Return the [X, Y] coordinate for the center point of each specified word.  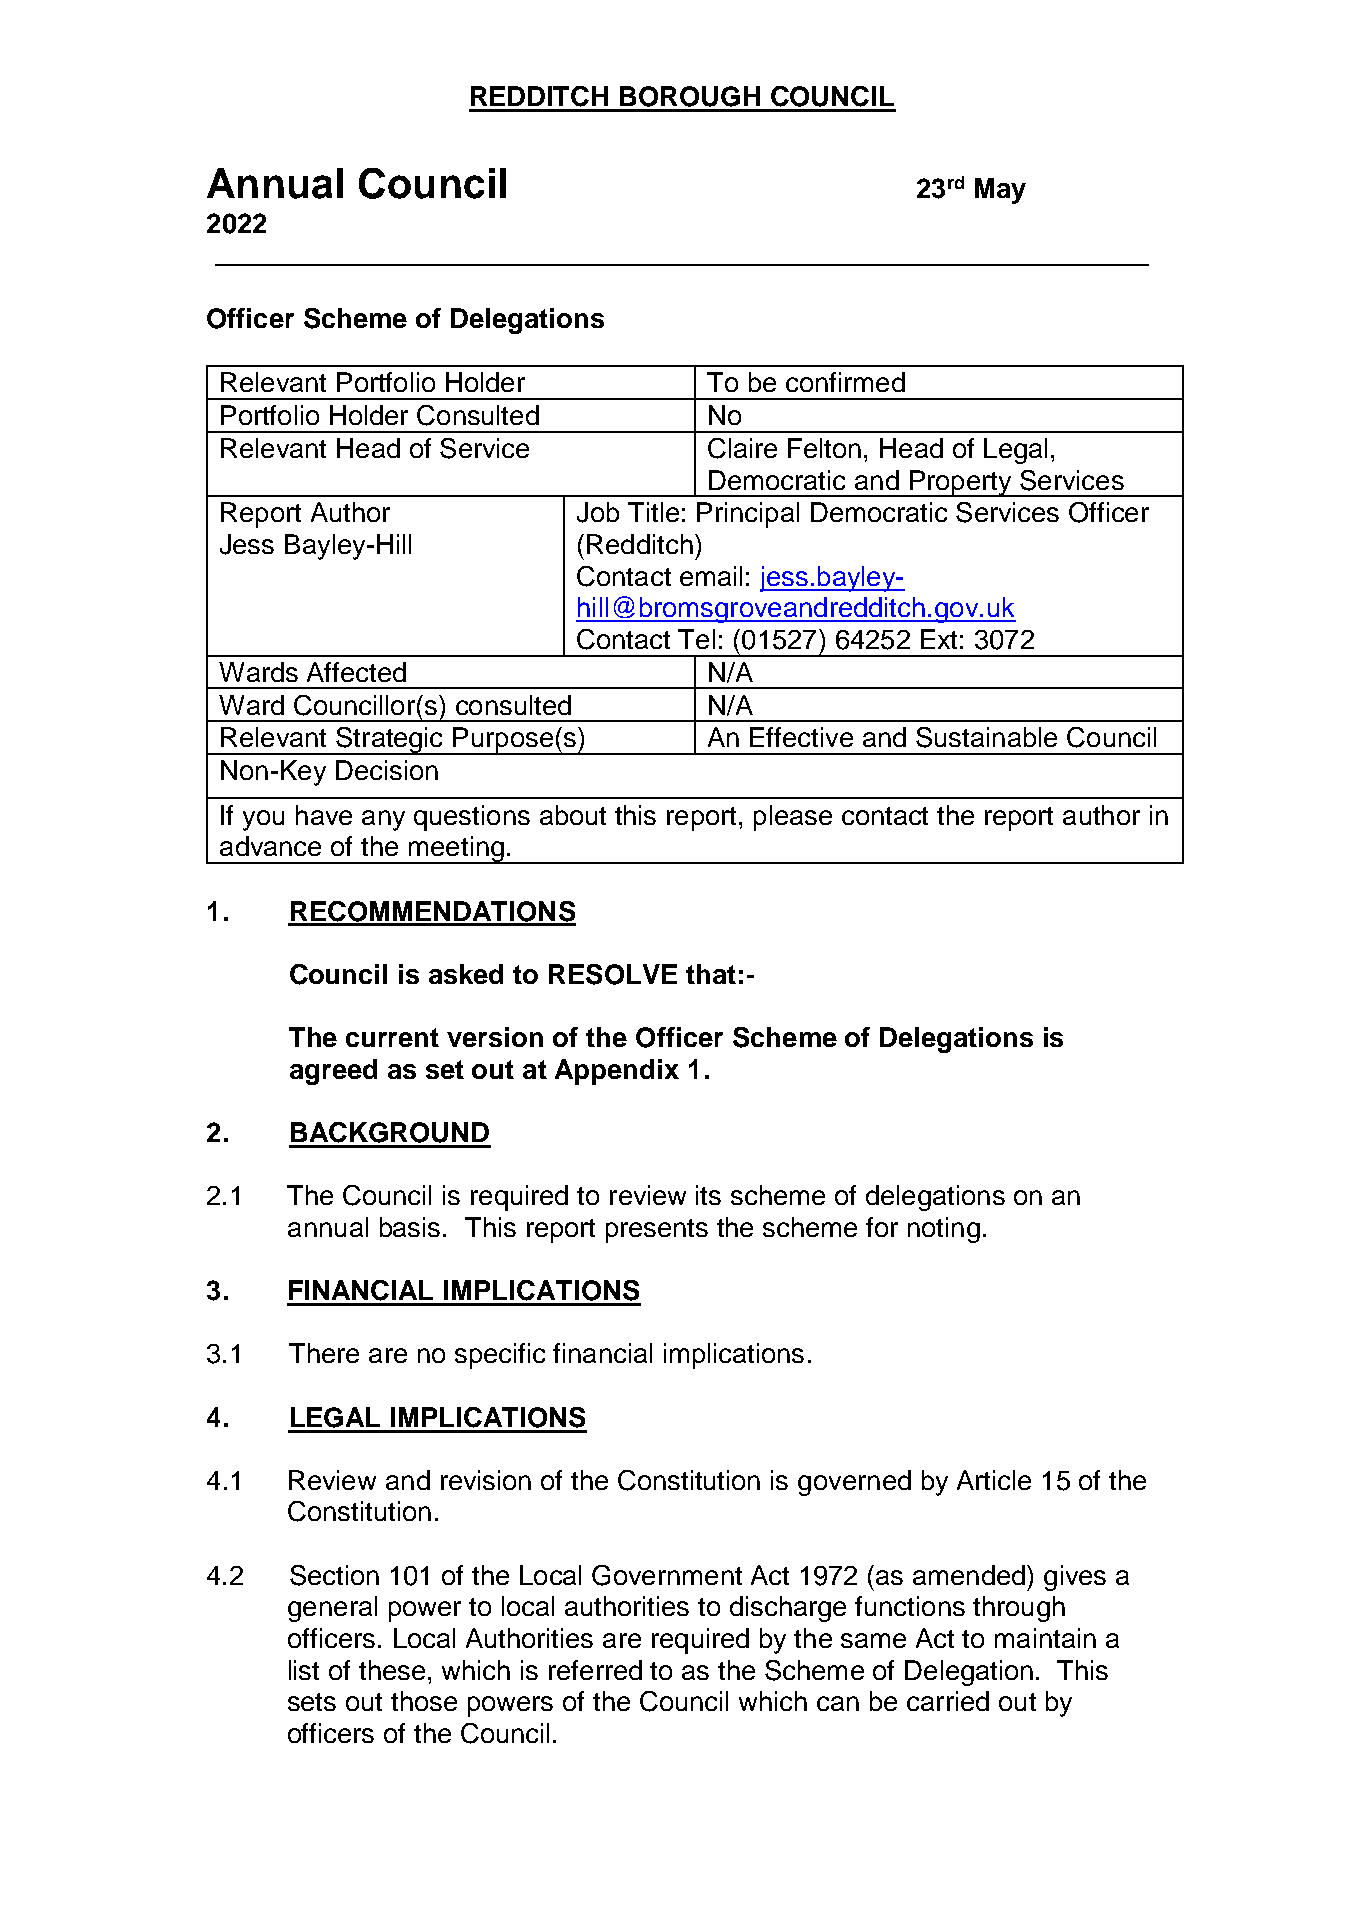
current [392, 1037]
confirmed [845, 382]
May [1000, 191]
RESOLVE [613, 974]
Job [598, 512]
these [392, 1670]
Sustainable [986, 737]
